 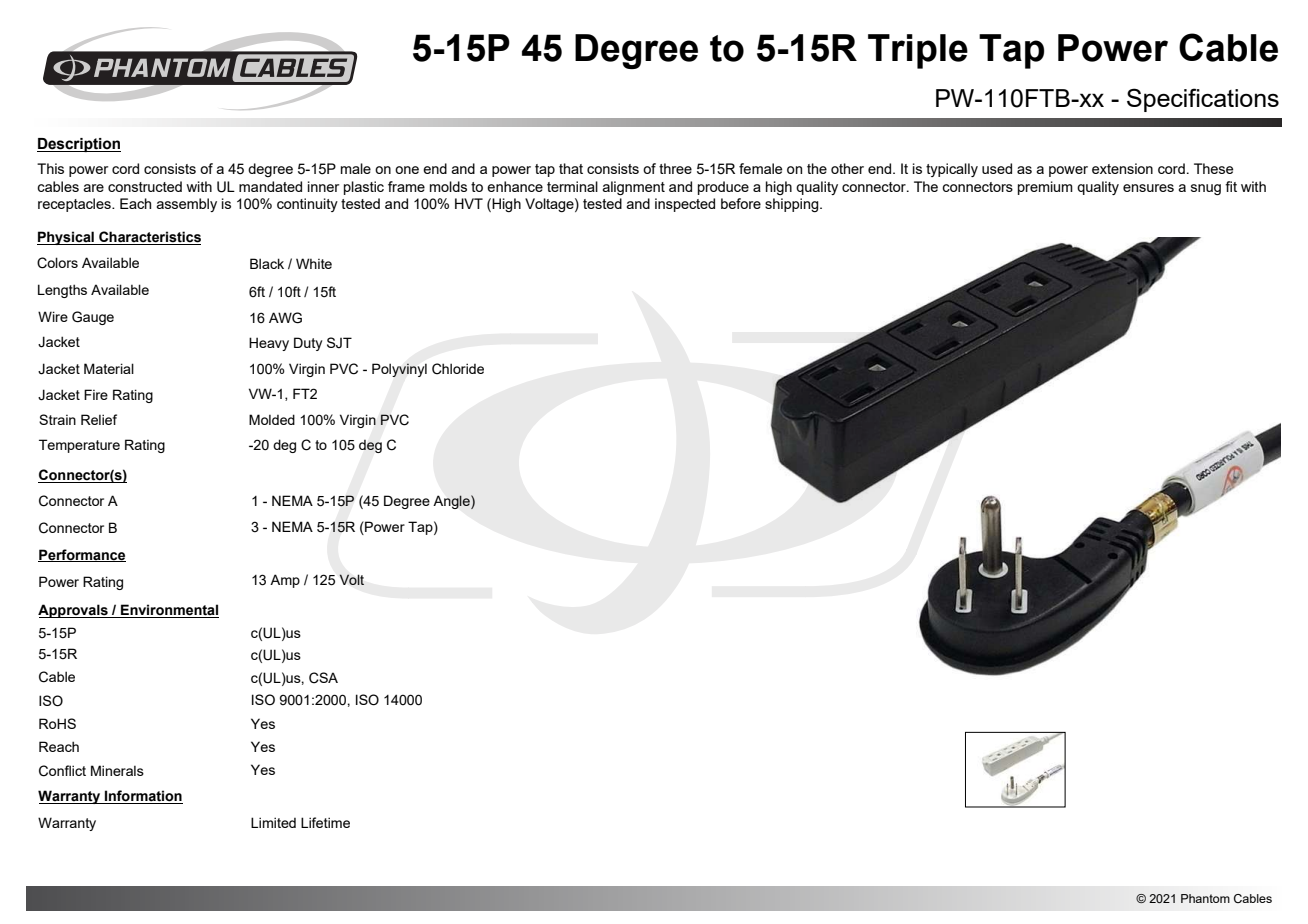 What do you see at coordinates (325, 822) in the page?
I see `Lifetime` at bounding box center [325, 822].
